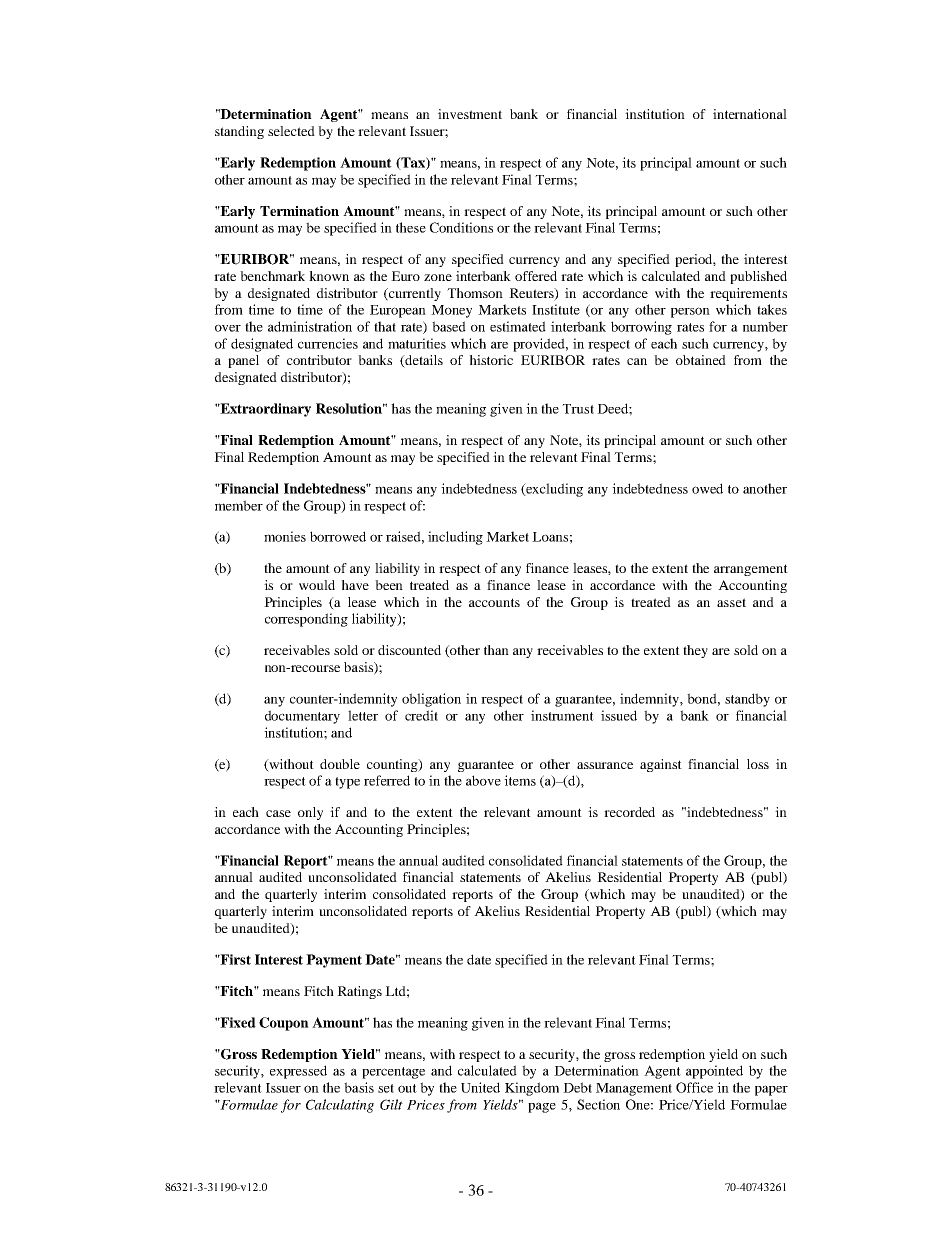  What do you see at coordinates (750, 114) in the page?
I see `international` at bounding box center [750, 114].
